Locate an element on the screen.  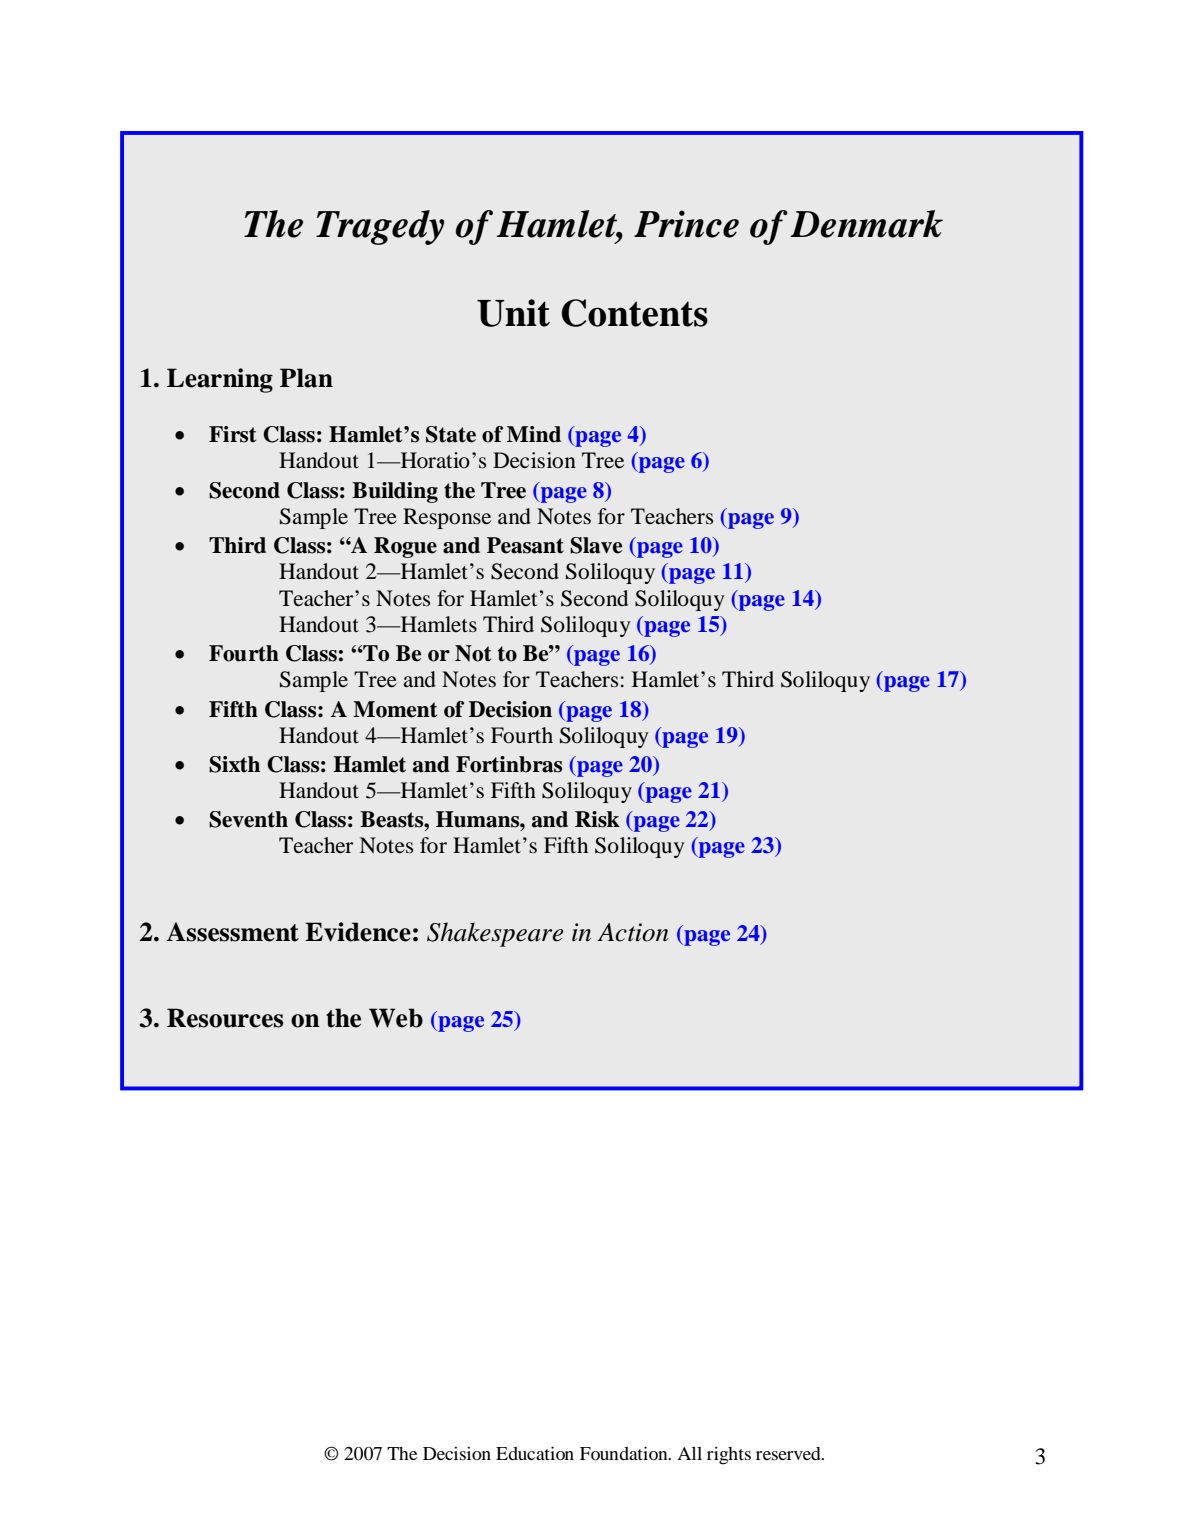
Shakespeare is located at coordinates (495, 934).
